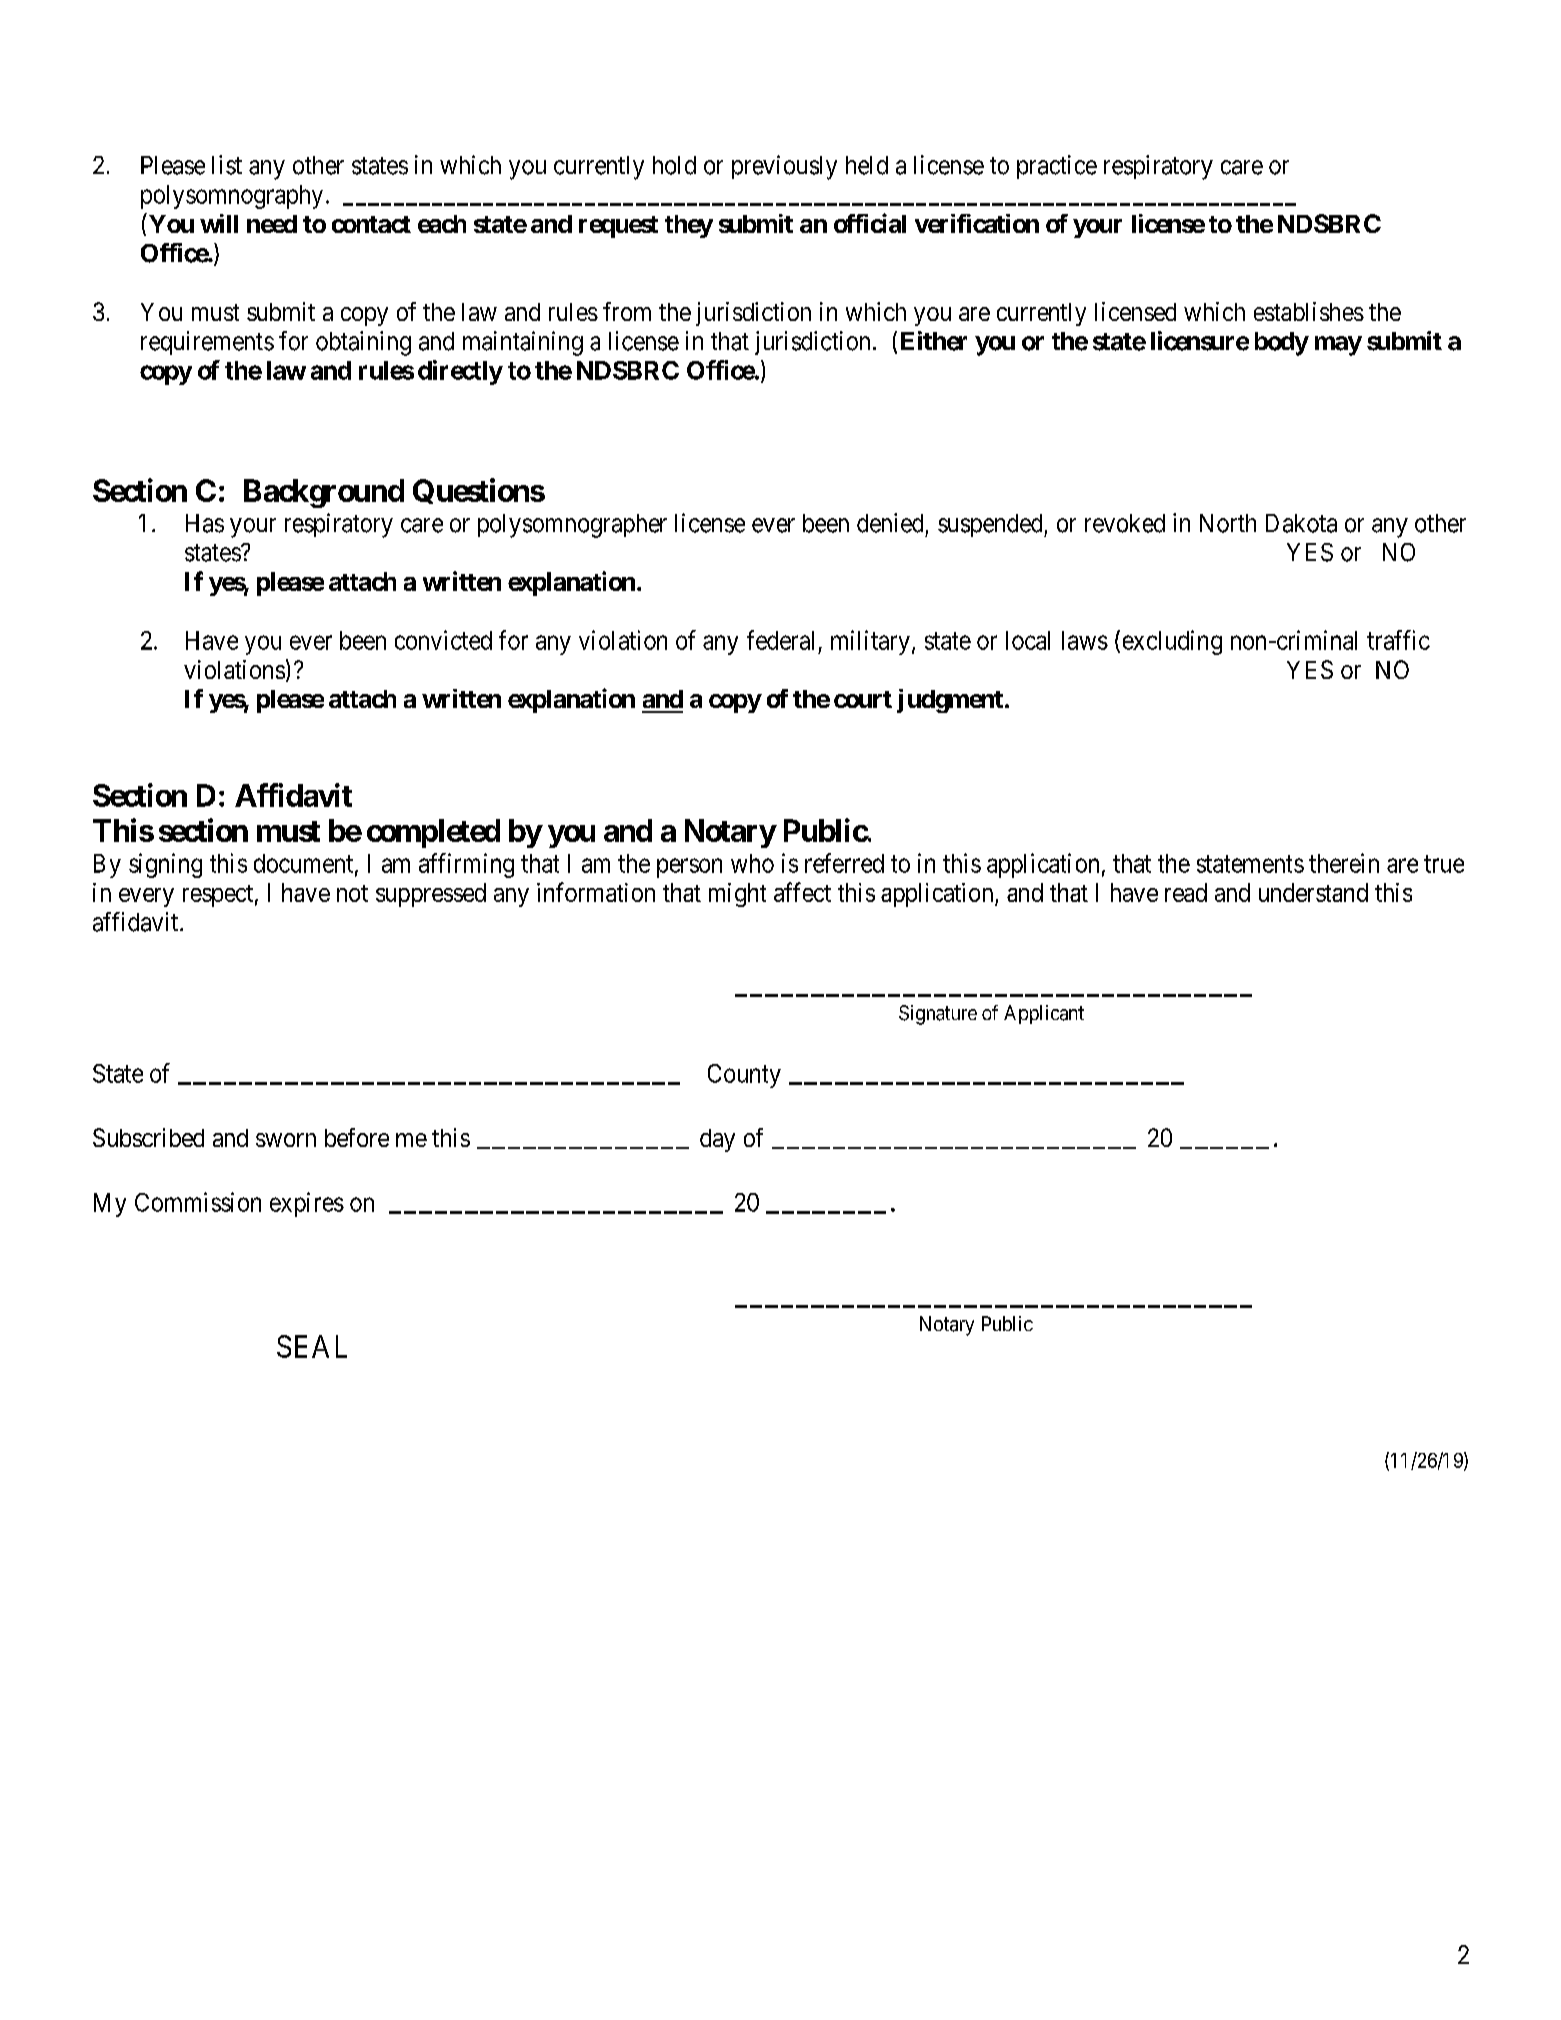 Image resolution: width=1561 pixels, height=2020 pixels. What do you see at coordinates (1301, 523) in the page?
I see `Dakota` at bounding box center [1301, 523].
